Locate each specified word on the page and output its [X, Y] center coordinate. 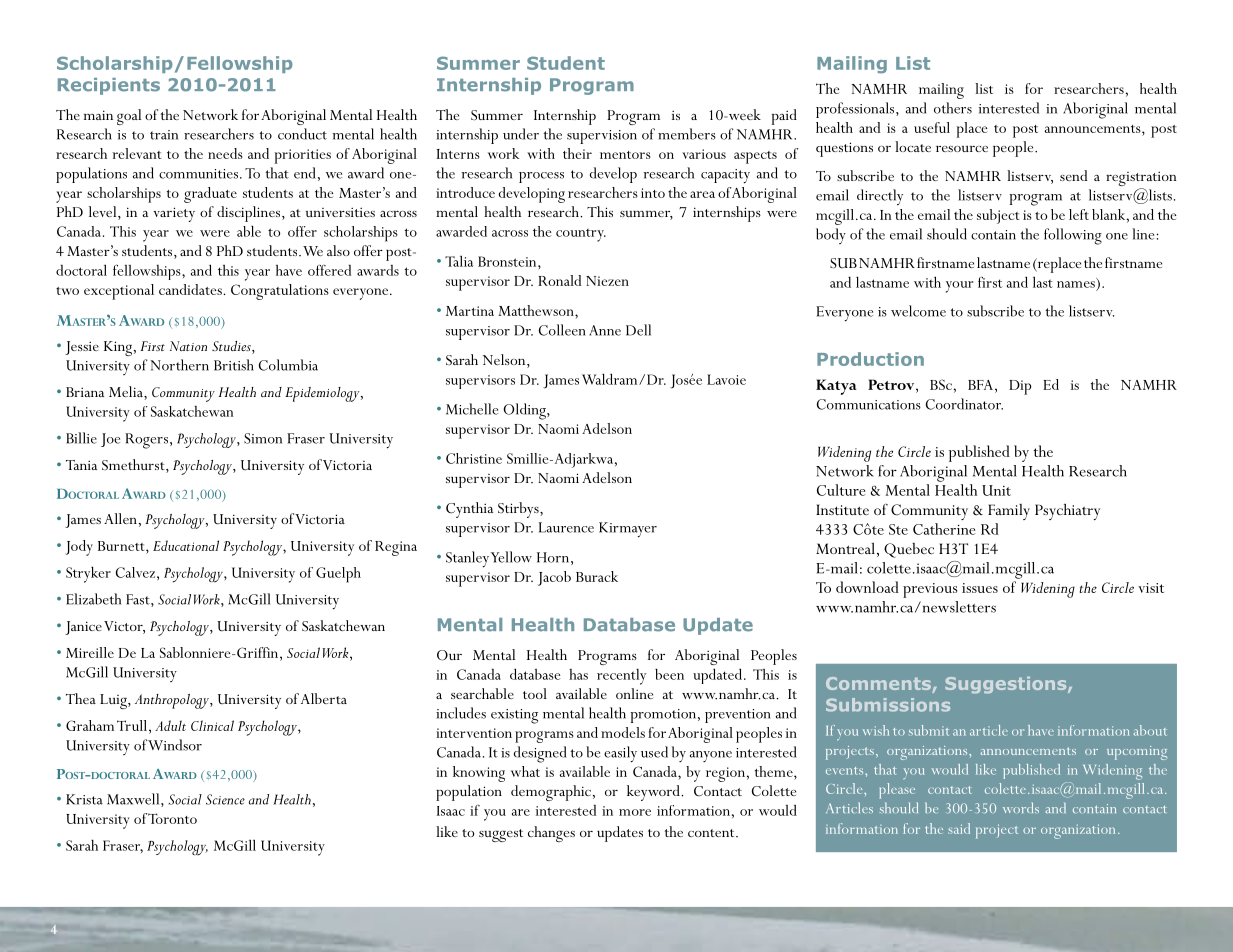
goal [129, 117]
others [953, 108]
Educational [186, 545]
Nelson [505, 361]
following [1073, 236]
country [581, 235]
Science [225, 799]
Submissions [888, 705]
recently [621, 677]
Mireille [90, 652]
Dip [1020, 387]
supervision [602, 137]
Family [1009, 512]
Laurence [566, 527]
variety [174, 214]
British [234, 365]
